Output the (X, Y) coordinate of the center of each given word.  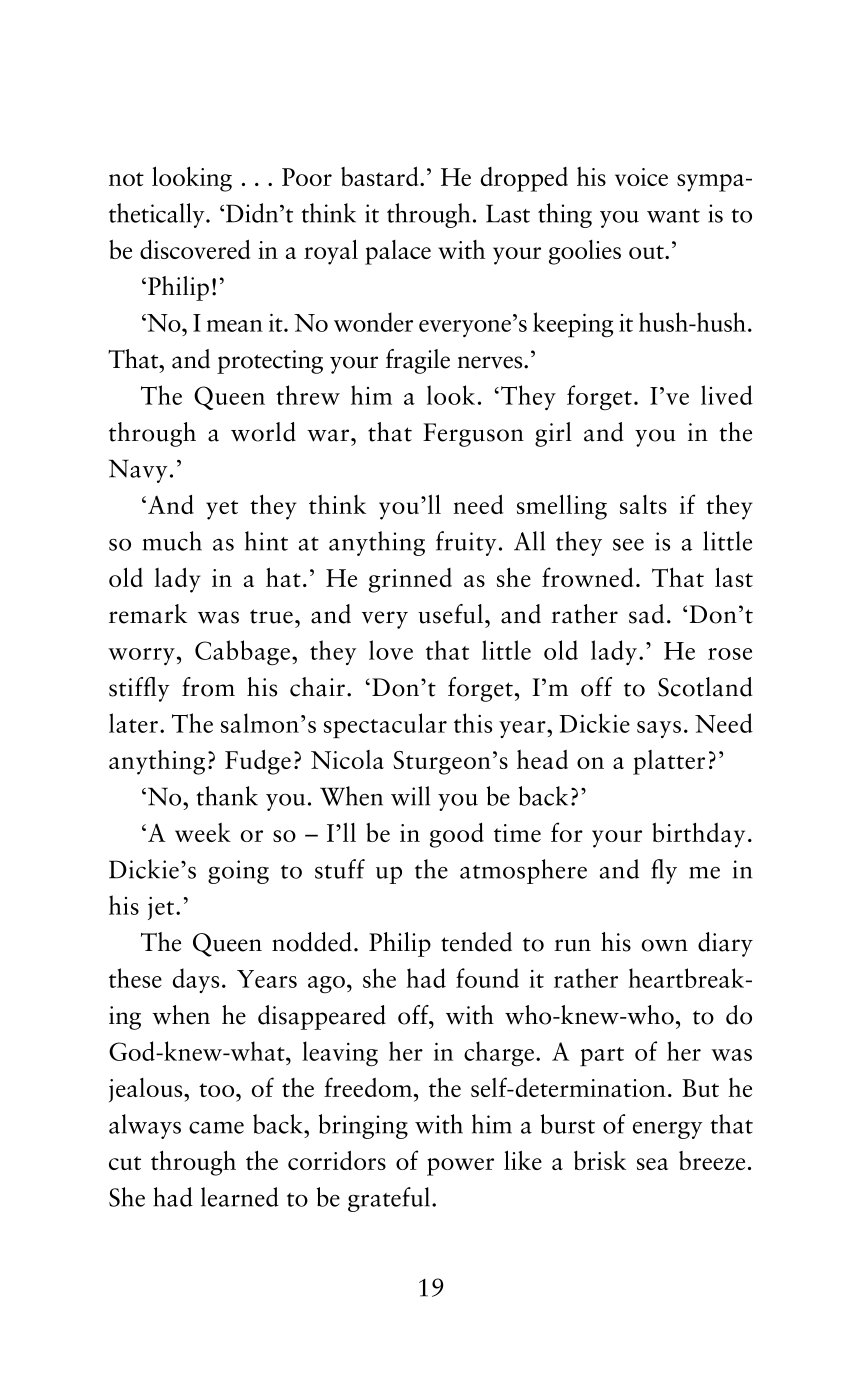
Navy (138, 471)
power (460, 1167)
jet (162, 908)
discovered (195, 249)
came (216, 1128)
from (208, 687)
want (673, 216)
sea (652, 1164)
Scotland (705, 687)
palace (398, 252)
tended (476, 942)
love (391, 650)
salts (643, 504)
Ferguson (473, 435)
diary (725, 944)
